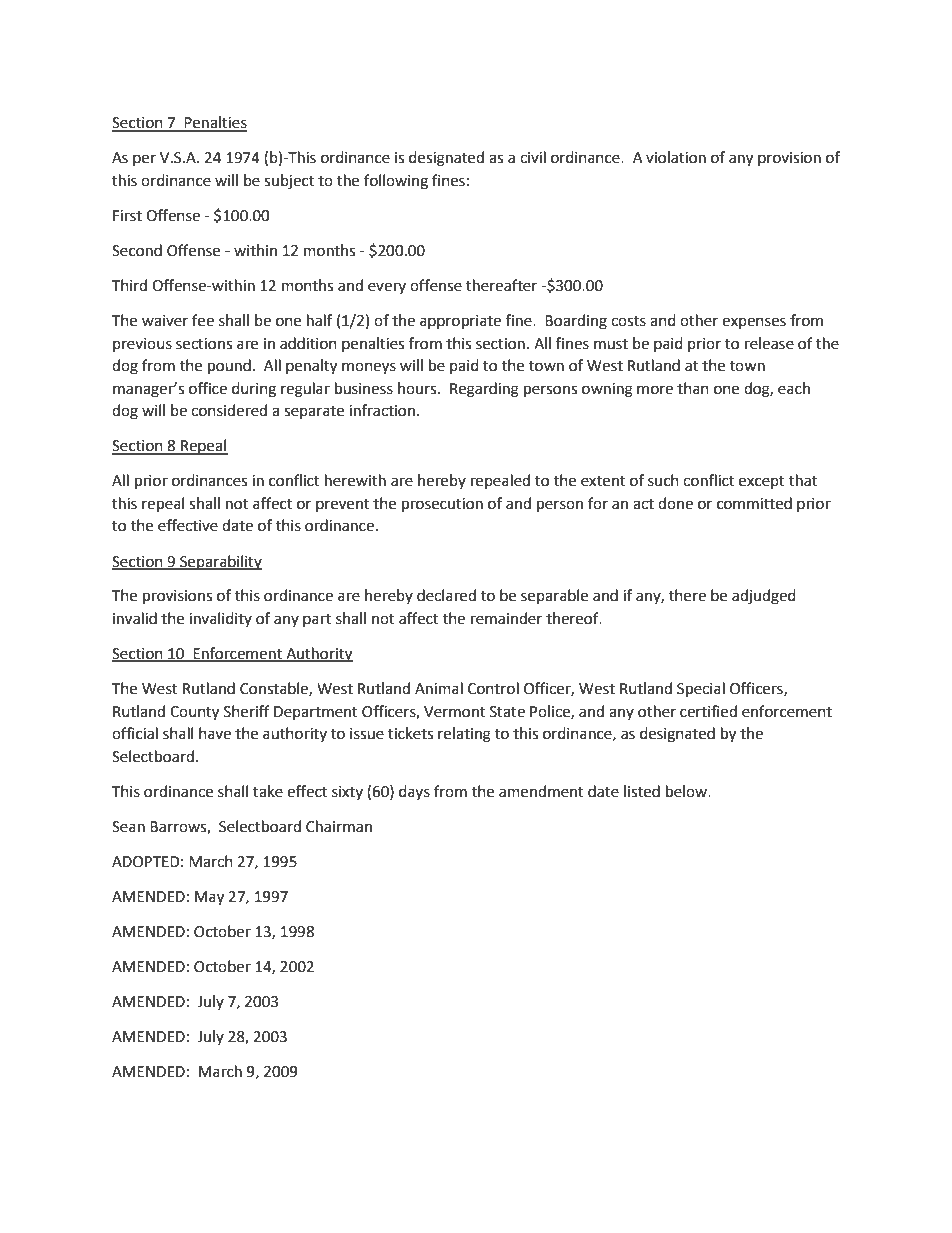  What do you see at coordinates (693, 388) in the screenshot?
I see `than` at bounding box center [693, 388].
